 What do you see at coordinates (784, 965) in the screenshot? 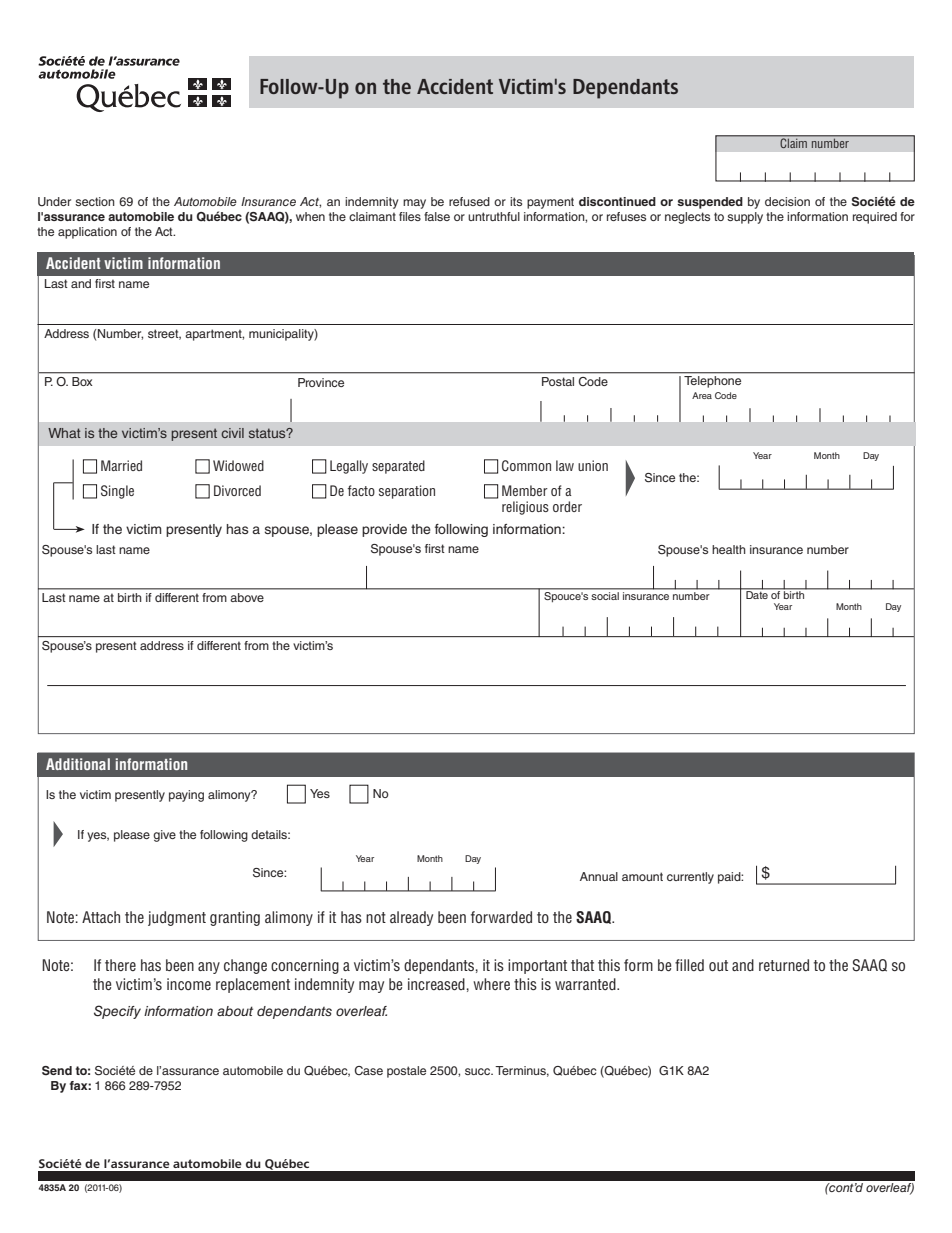
I see `returned` at bounding box center [784, 965].
